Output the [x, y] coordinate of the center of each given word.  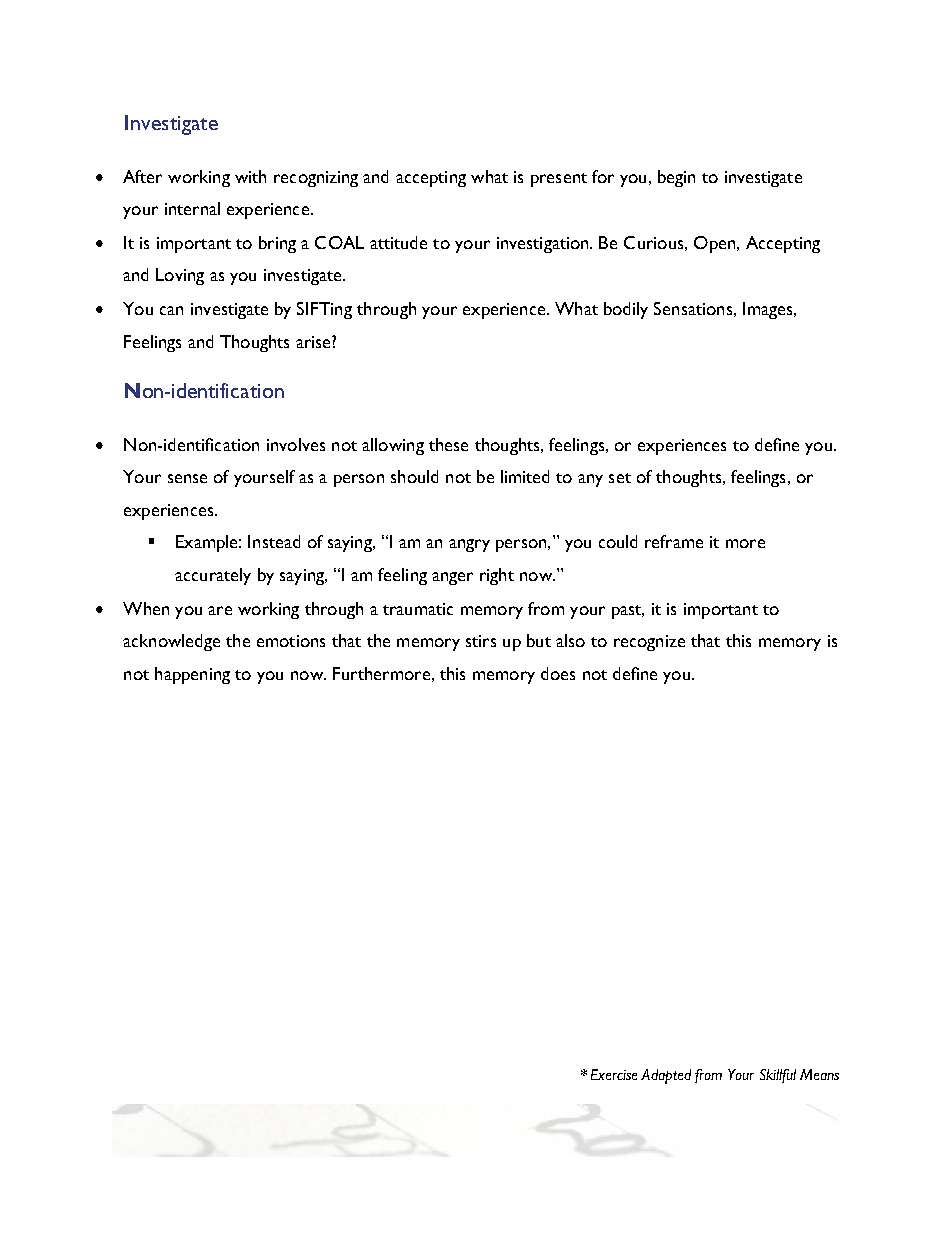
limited [525, 476]
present [559, 180]
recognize [649, 643]
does [558, 673]
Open [716, 244]
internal [192, 208]
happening [192, 675]
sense [187, 478]
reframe [674, 541]
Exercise [614, 1074]
